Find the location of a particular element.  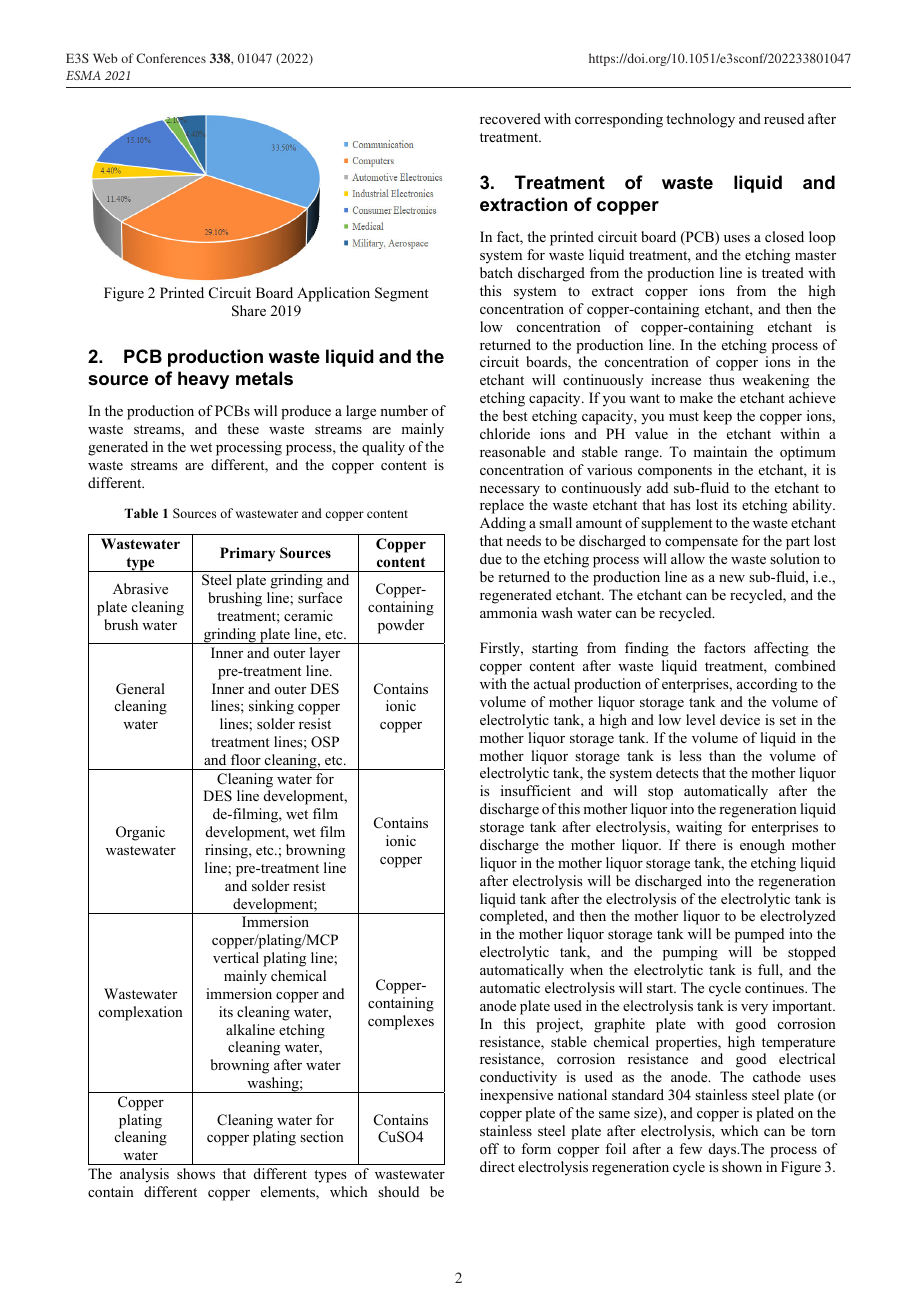

heavy is located at coordinates (203, 380).
